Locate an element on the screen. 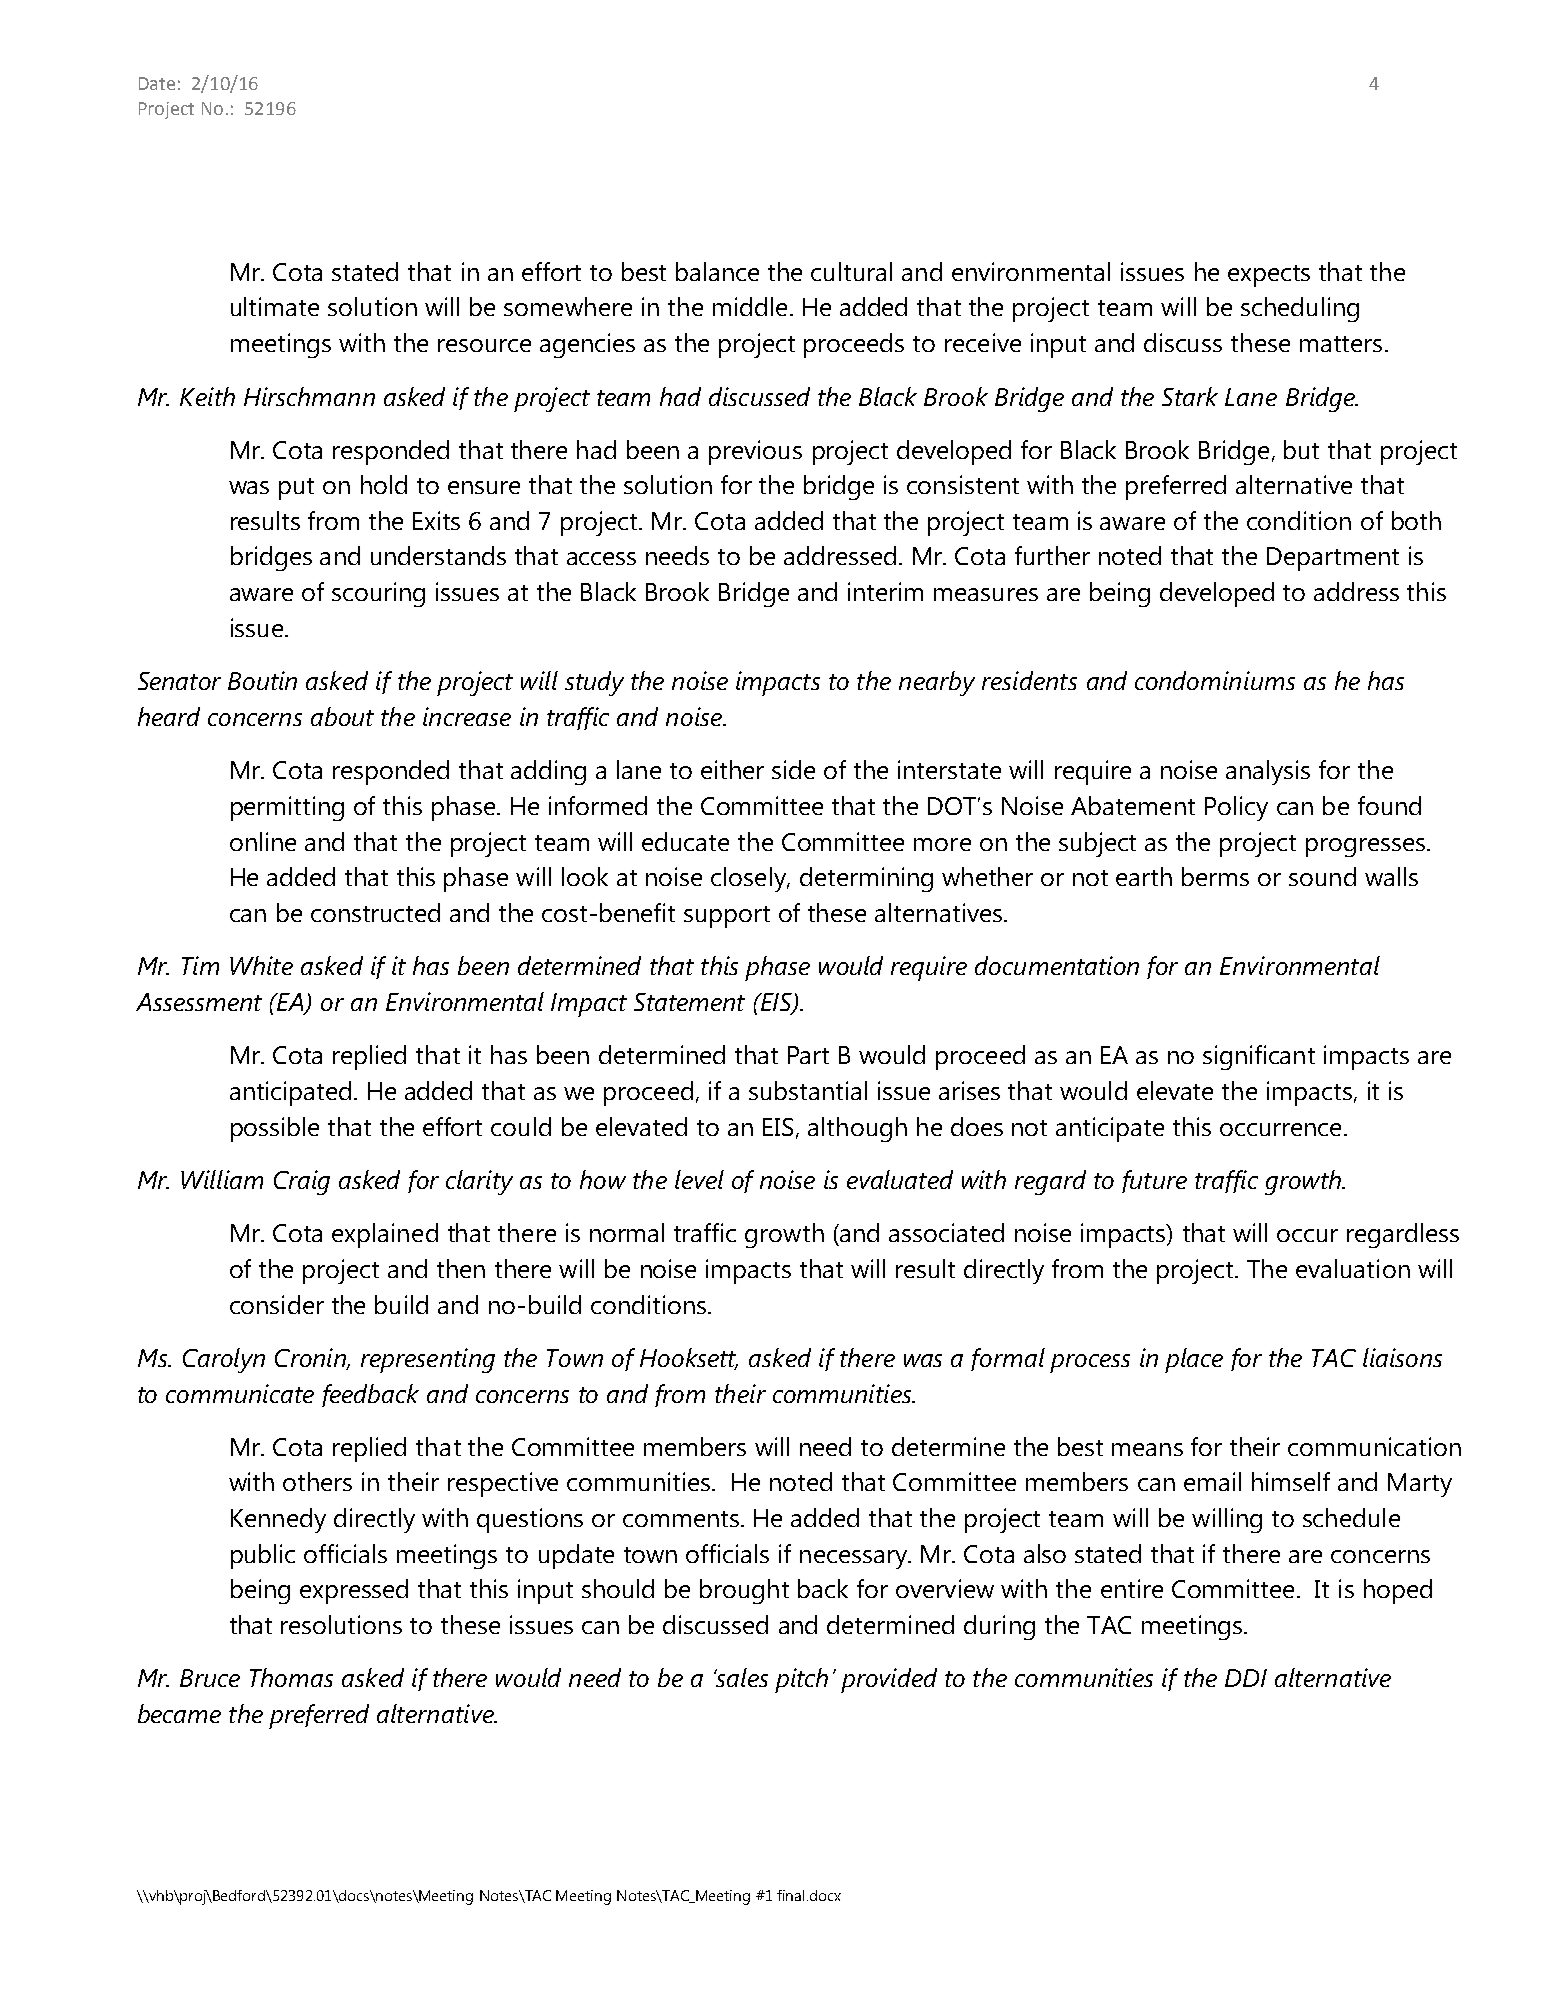  Thomas is located at coordinates (291, 1677).
